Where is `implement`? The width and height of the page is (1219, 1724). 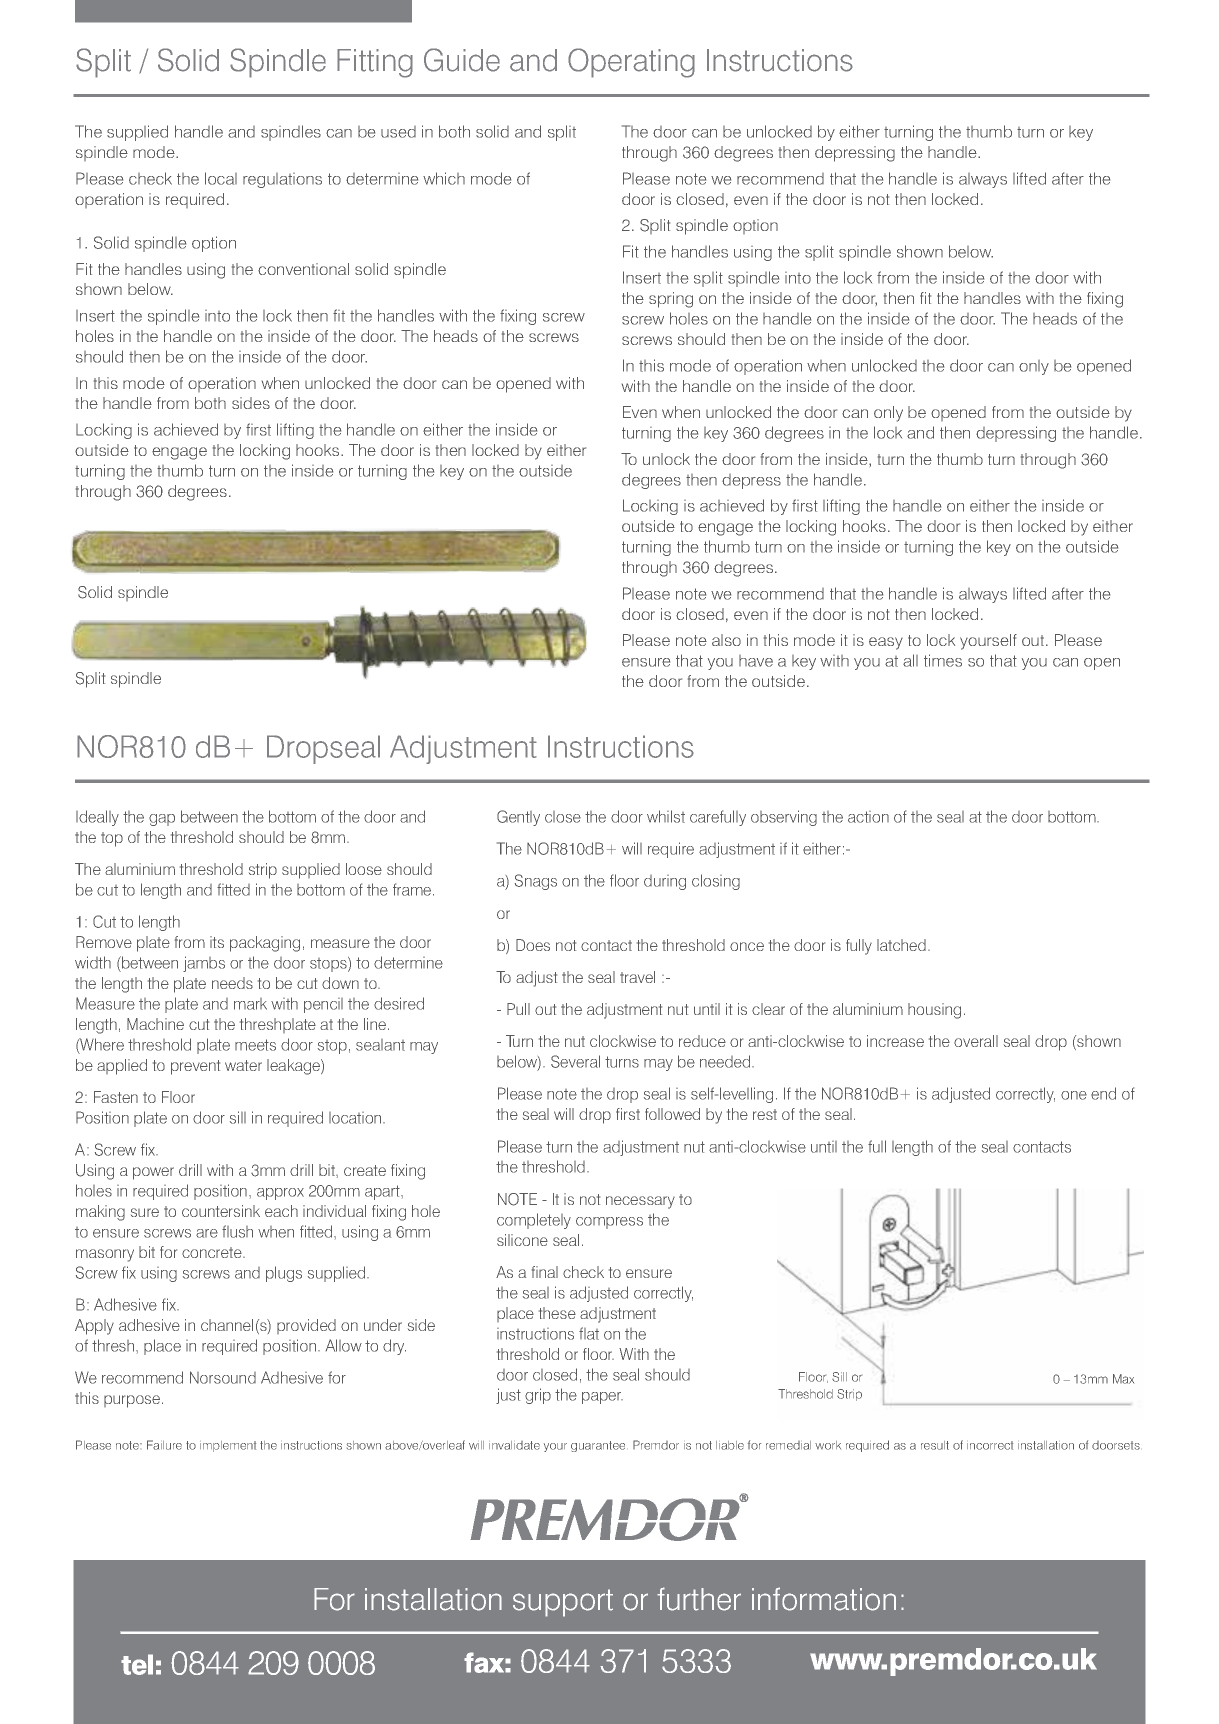
implement is located at coordinates (228, 1446).
